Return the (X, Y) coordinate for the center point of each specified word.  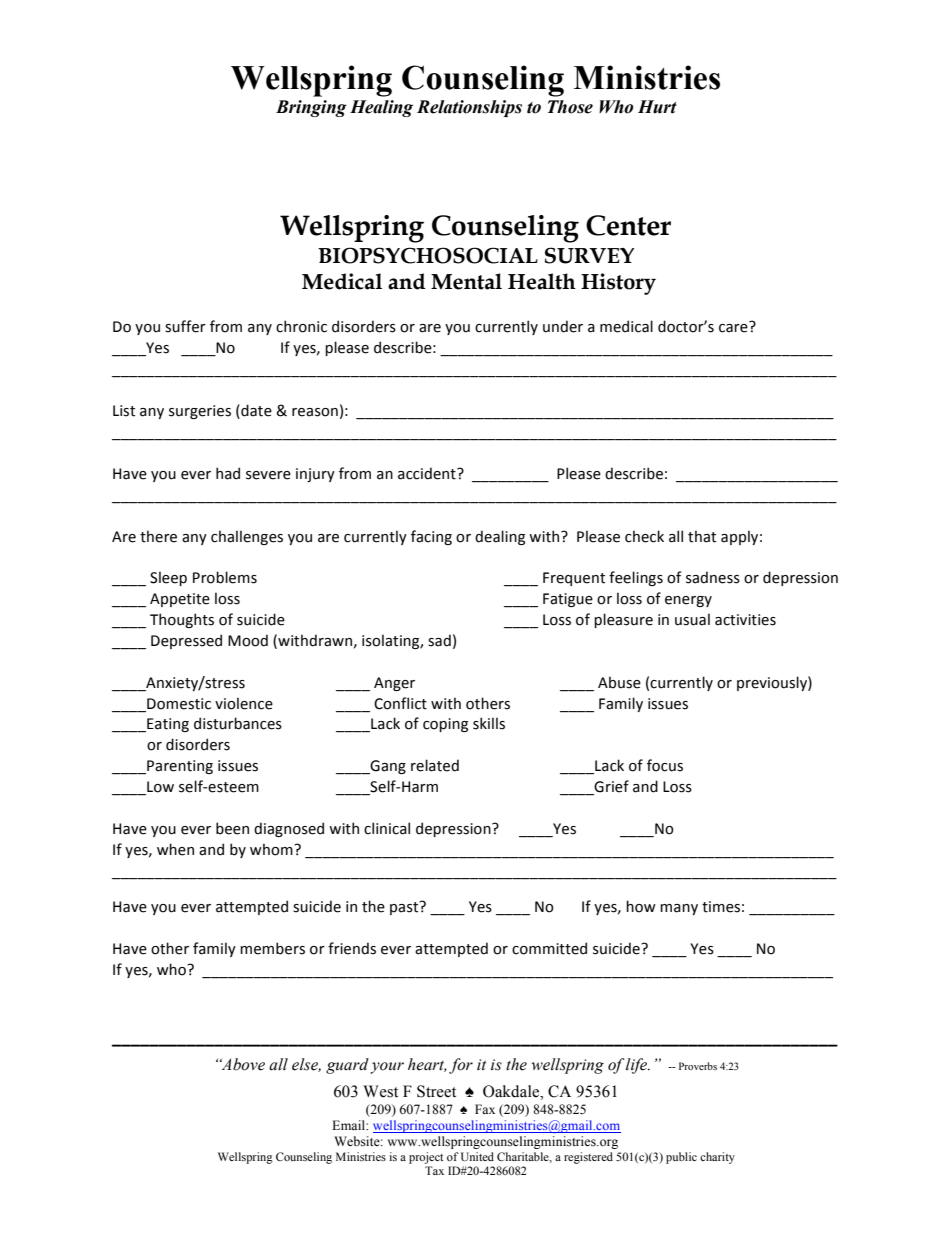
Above (242, 1064)
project (426, 1158)
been (232, 828)
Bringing (311, 108)
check (644, 536)
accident (428, 473)
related (435, 765)
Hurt (657, 107)
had (228, 473)
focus (665, 765)
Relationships (469, 108)
